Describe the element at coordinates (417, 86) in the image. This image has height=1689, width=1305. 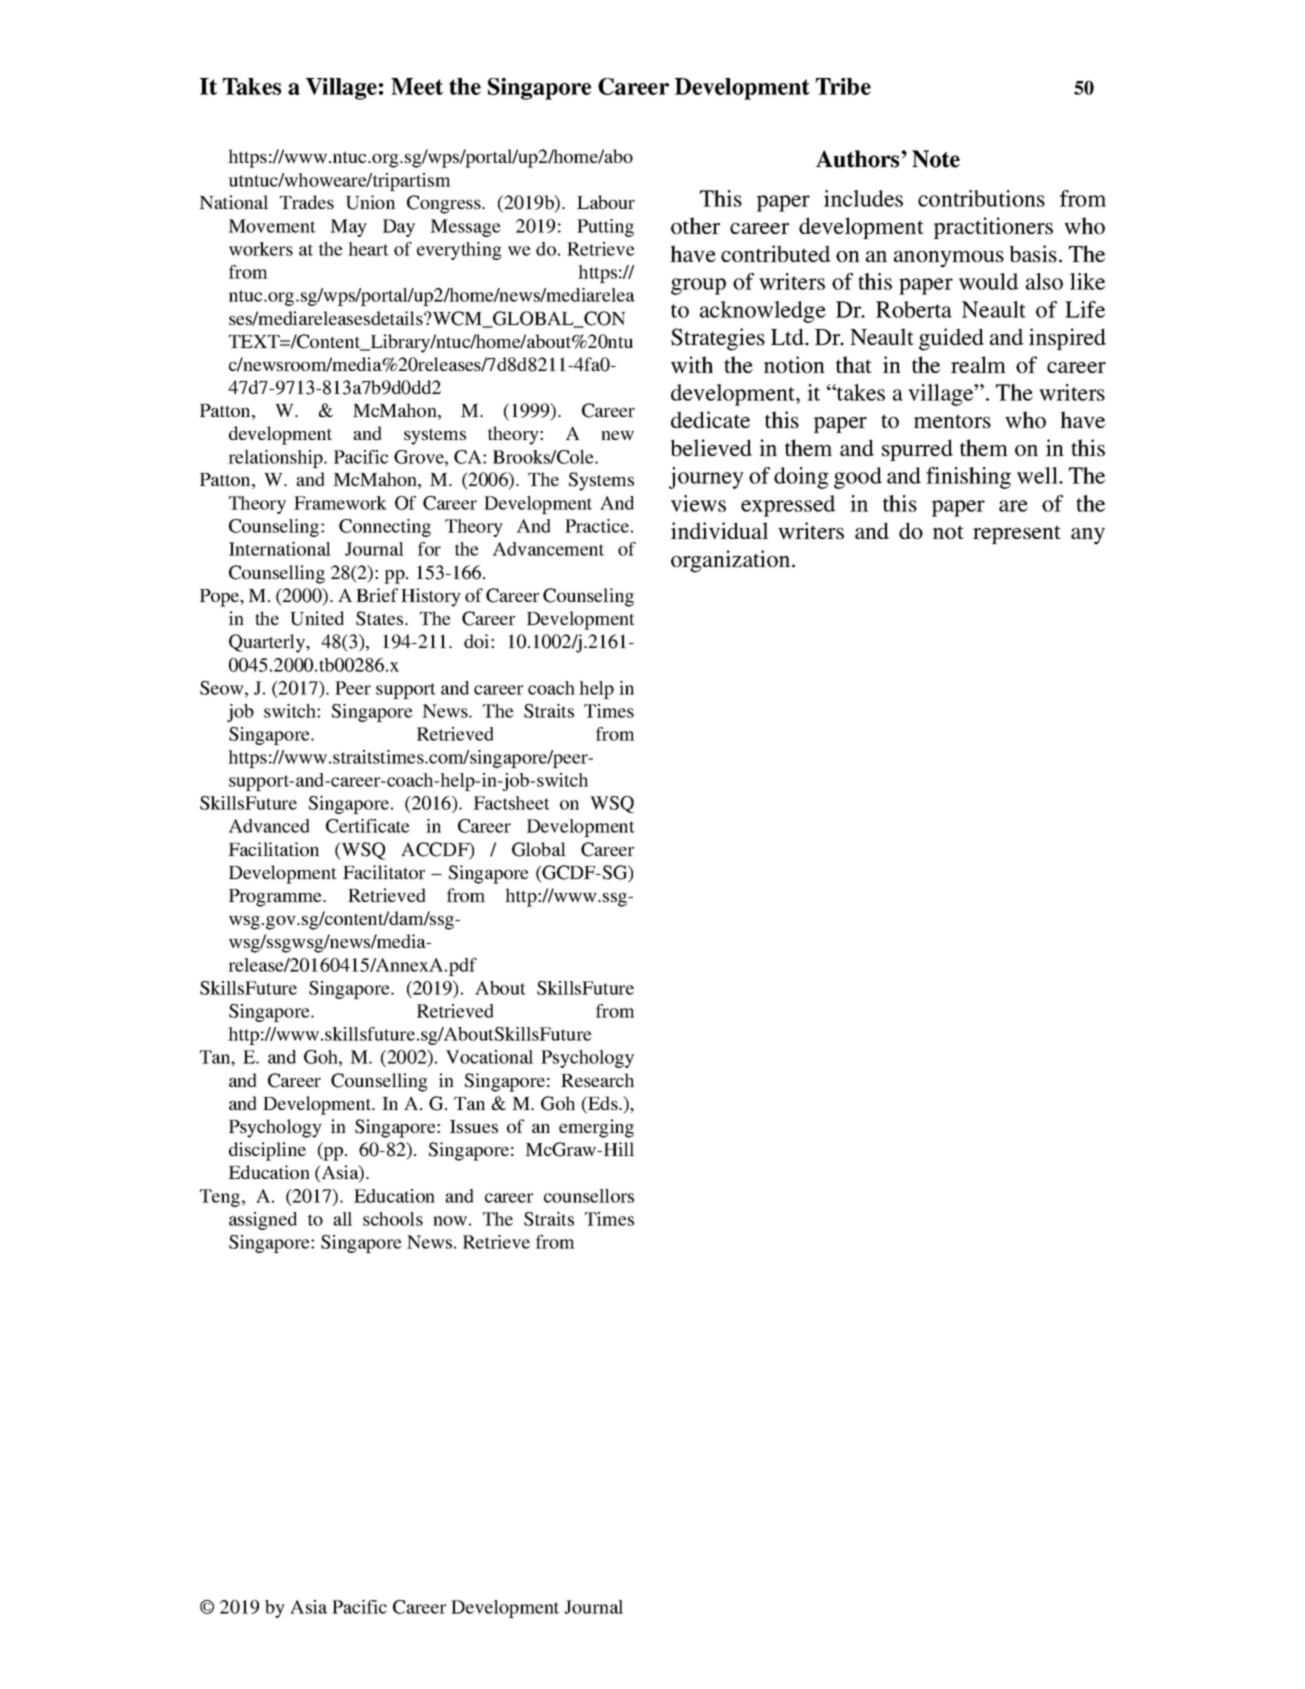
I see `Meet` at that location.
